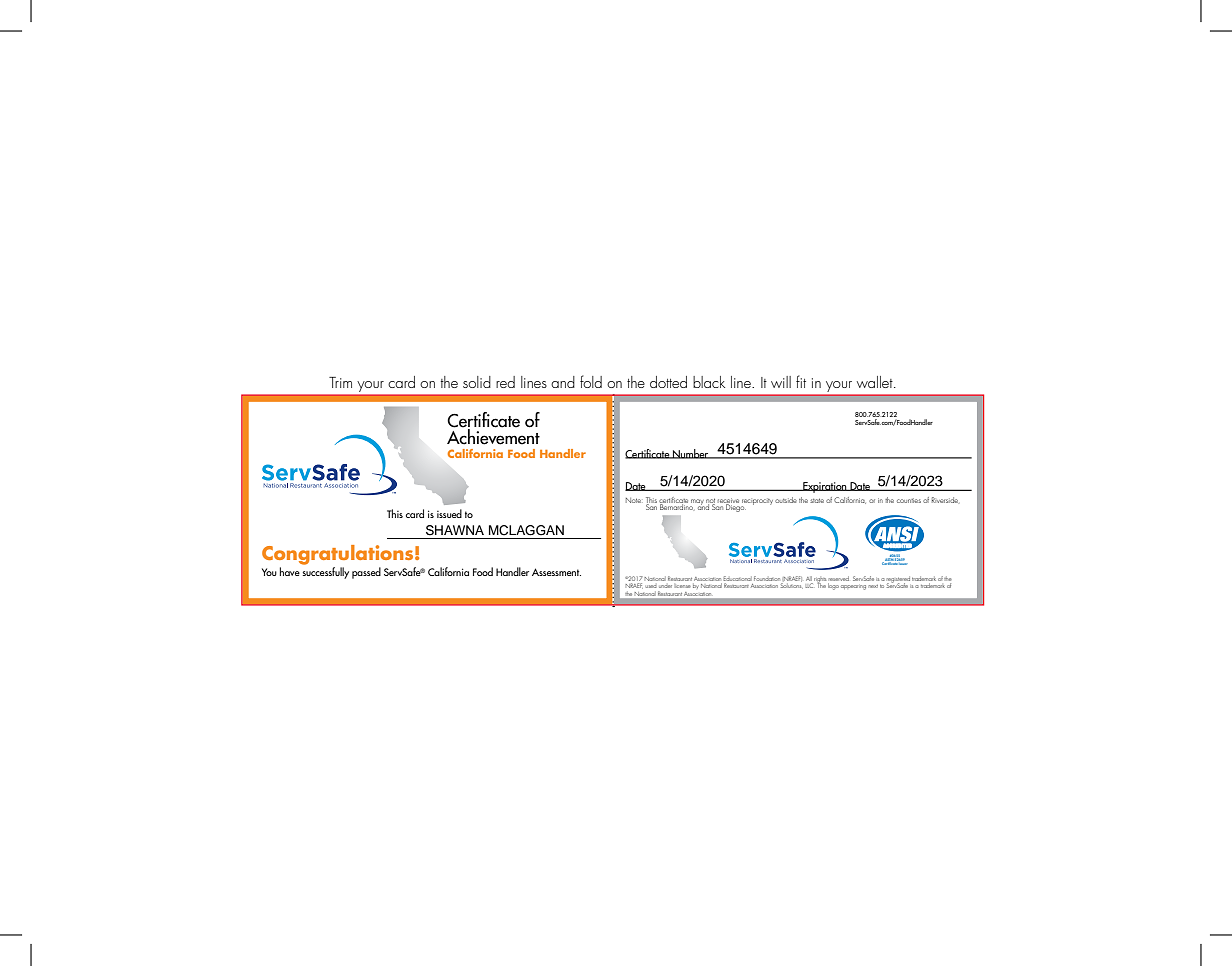 This screenshot has width=1232, height=966. I want to click on Bernardino, so click(677, 506).
